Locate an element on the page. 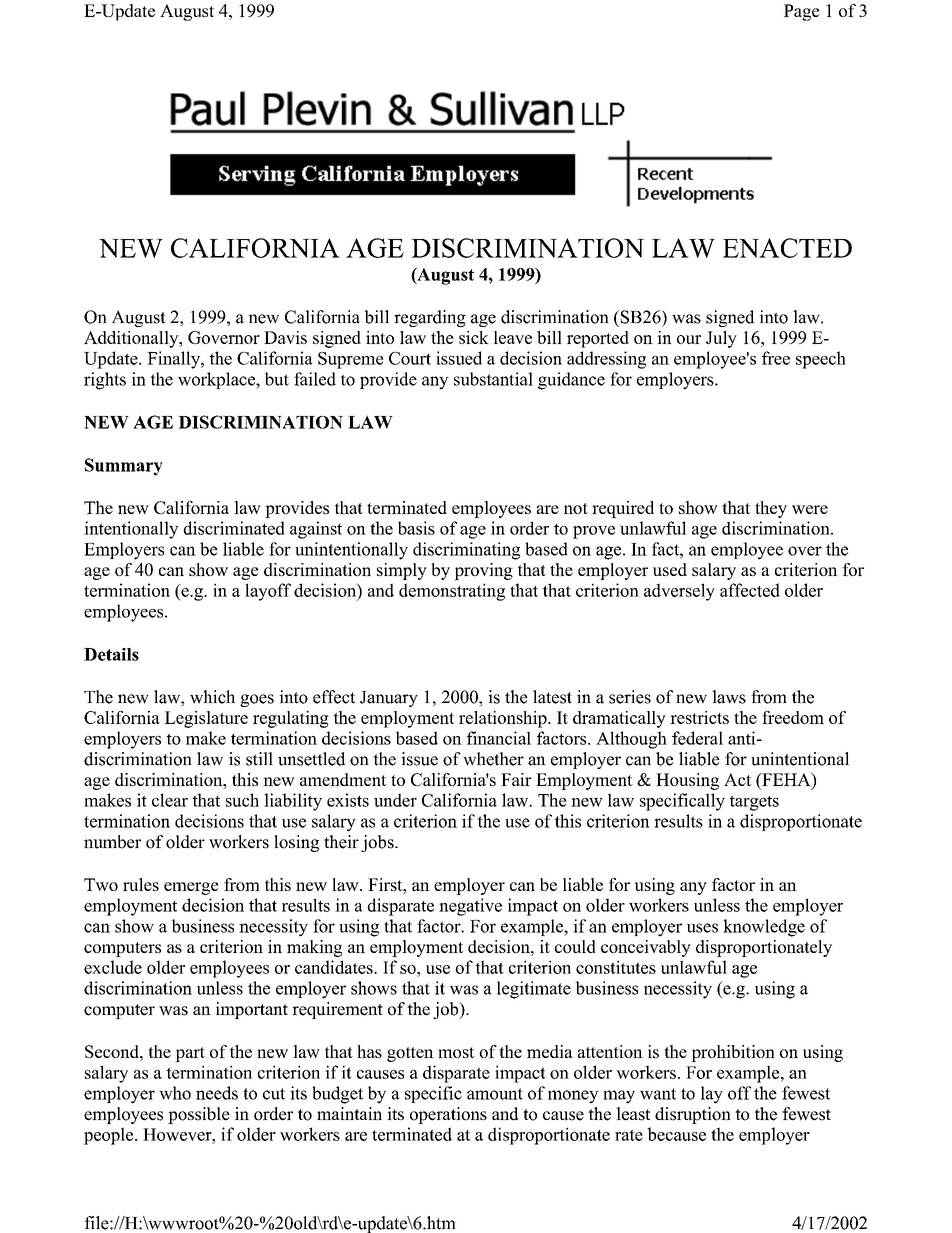 The image size is (952, 1233). Page is located at coordinates (801, 12).
